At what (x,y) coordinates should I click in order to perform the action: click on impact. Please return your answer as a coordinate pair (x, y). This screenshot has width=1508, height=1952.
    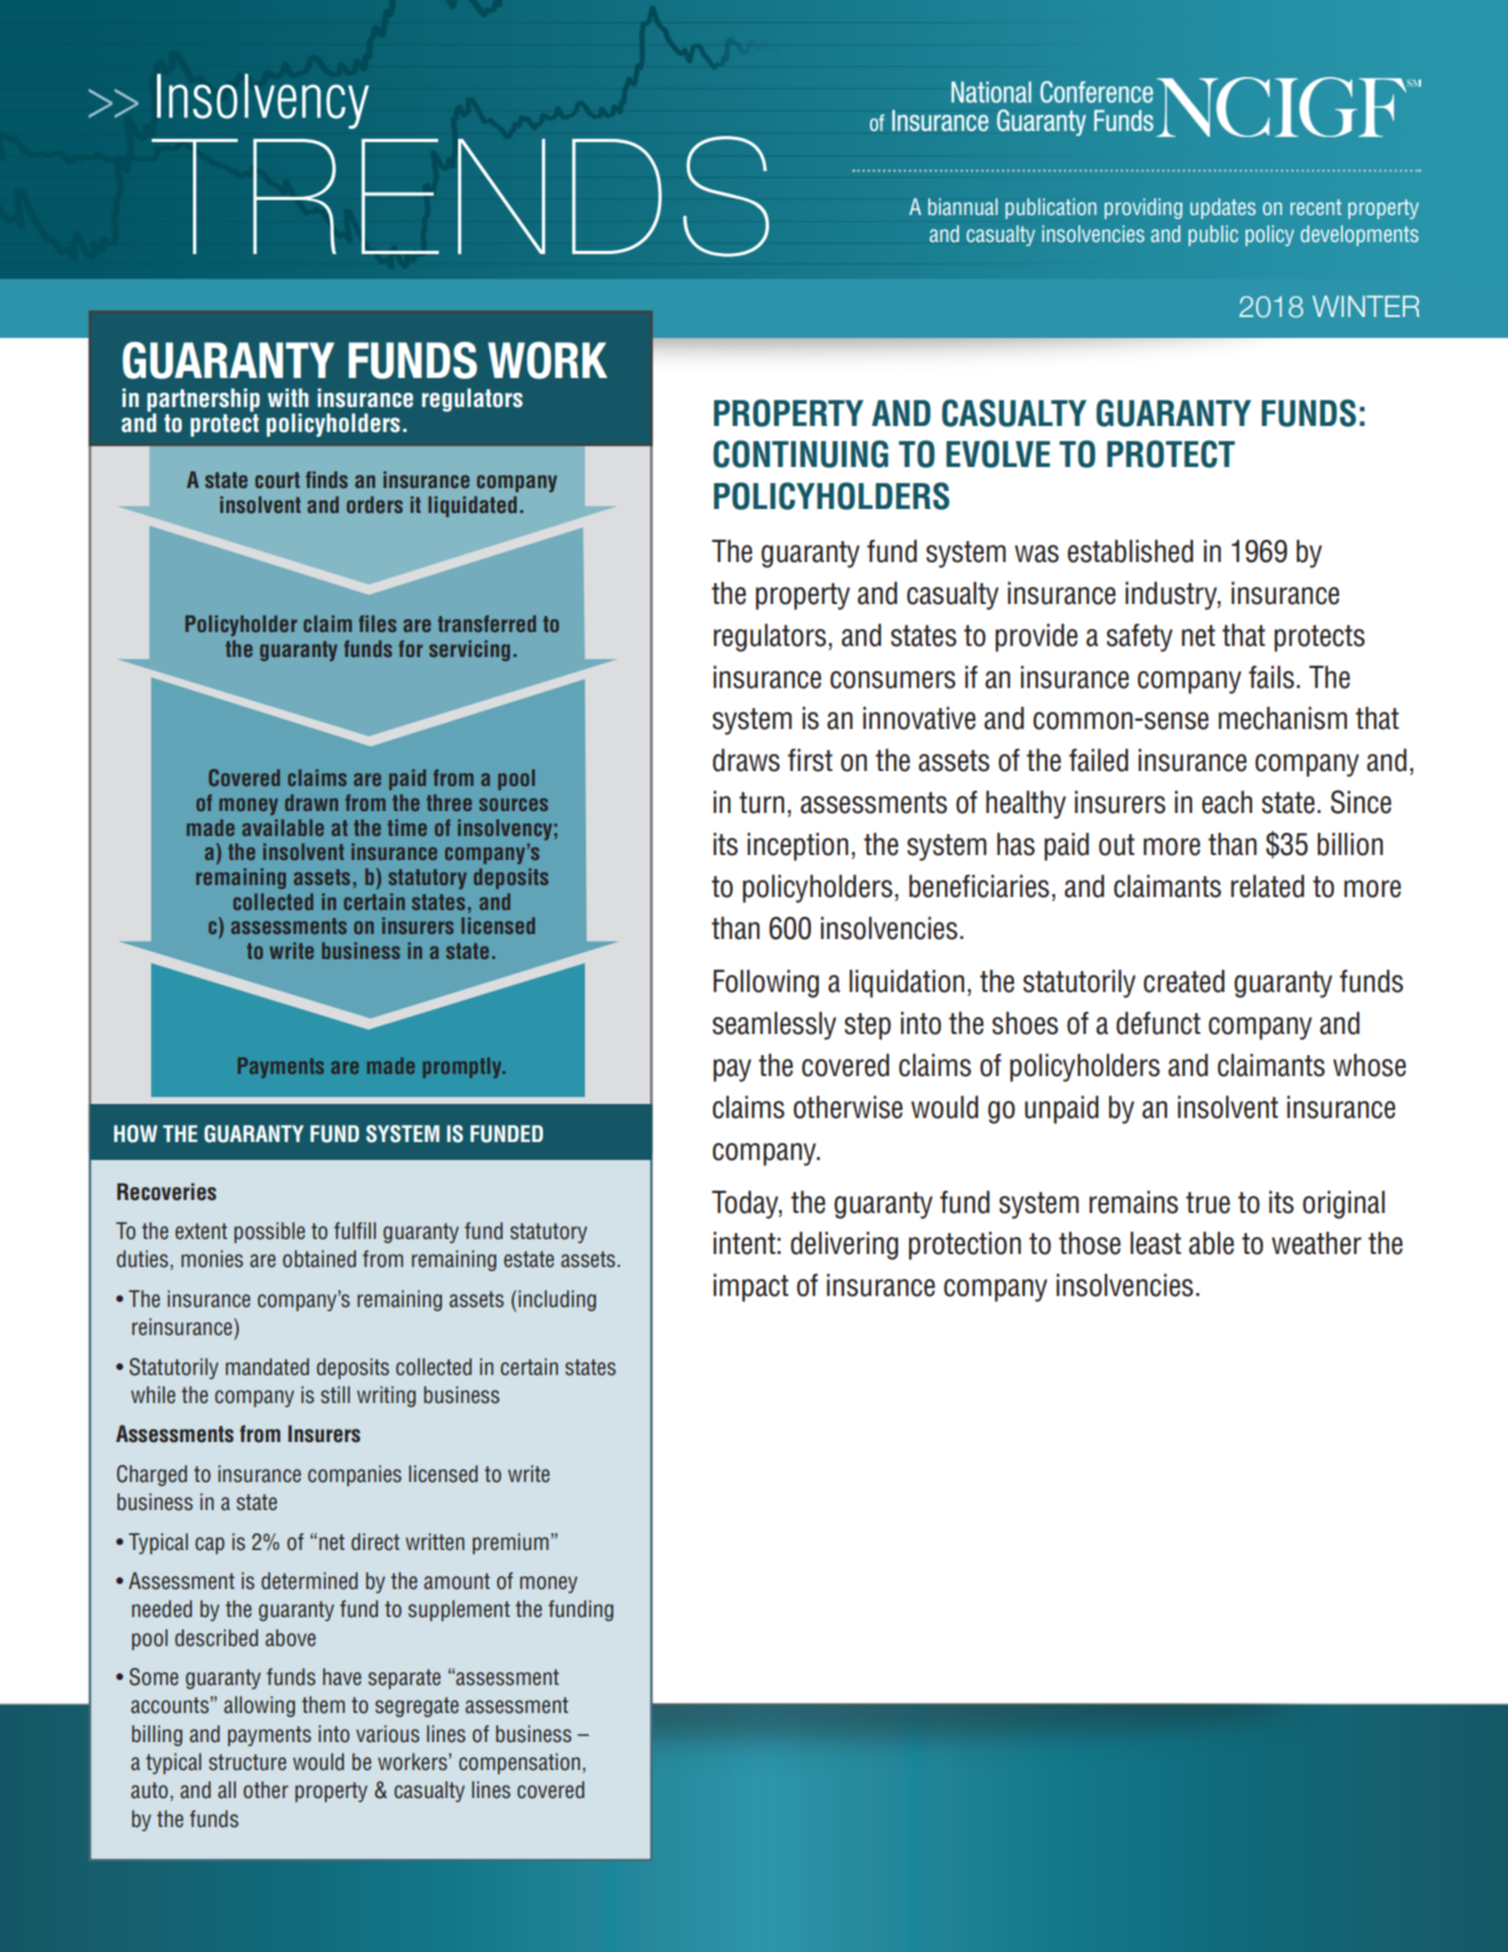
    Looking at the image, I should click on (751, 1288).
